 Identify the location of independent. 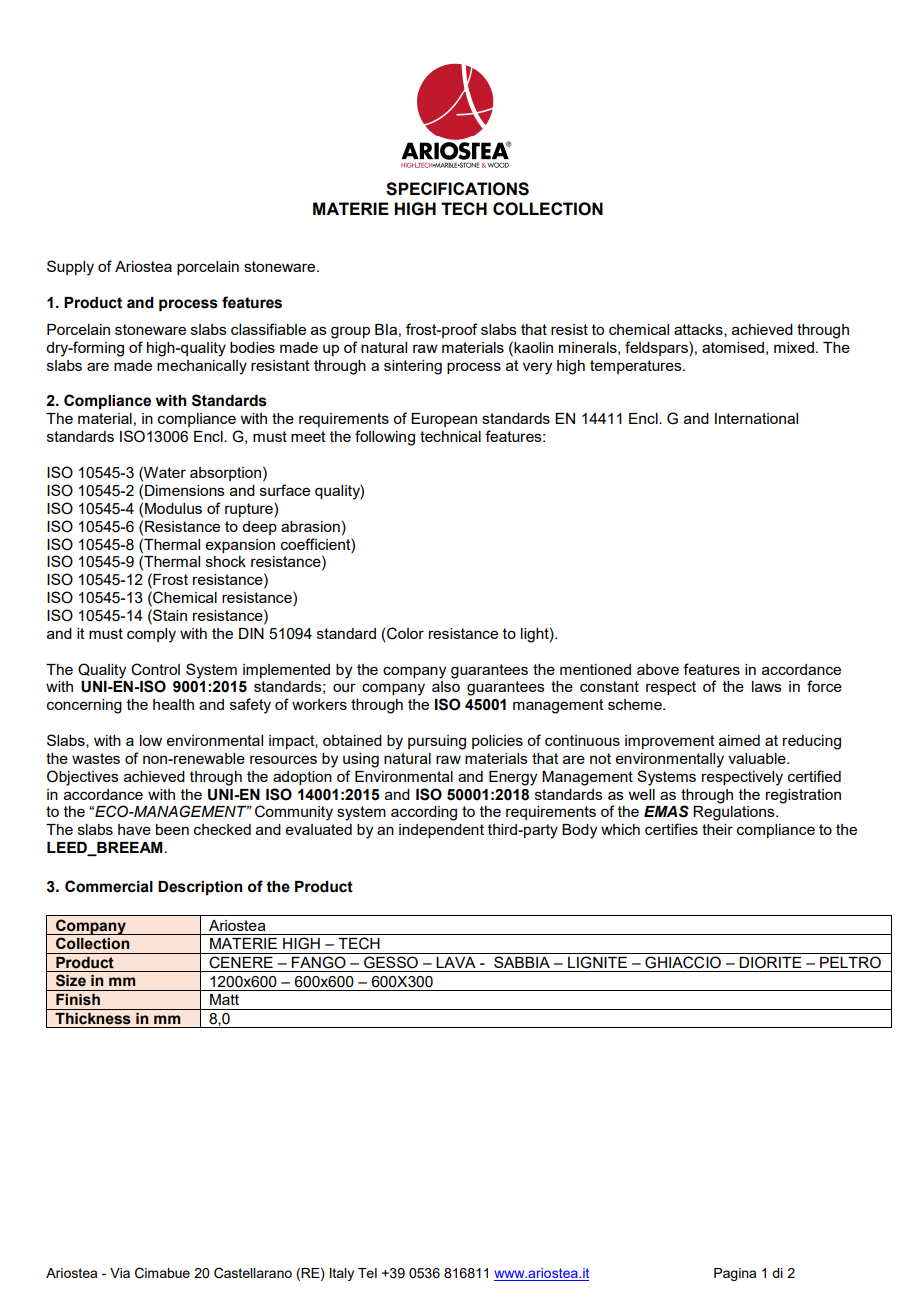
(441, 831).
